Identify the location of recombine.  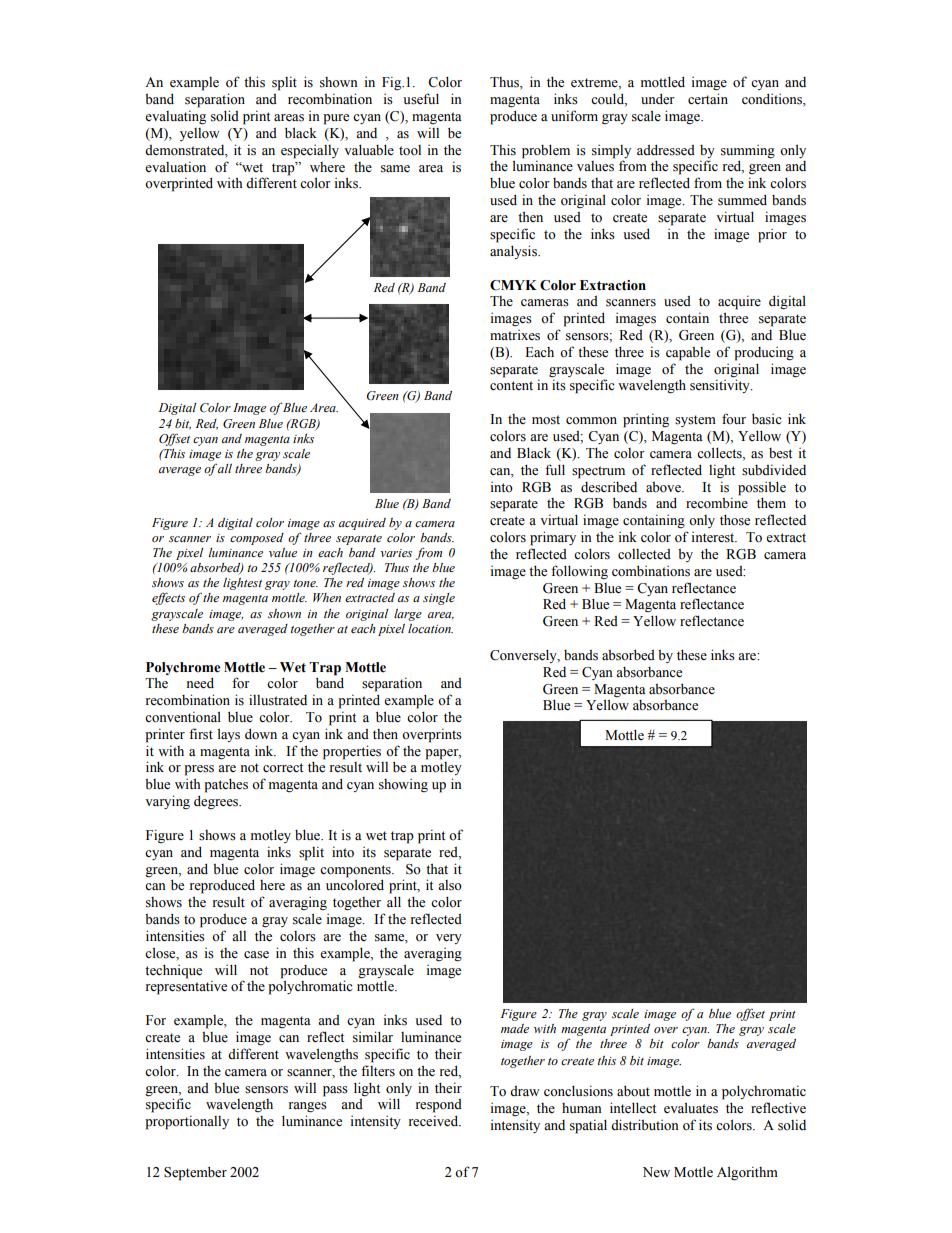
(717, 503).
